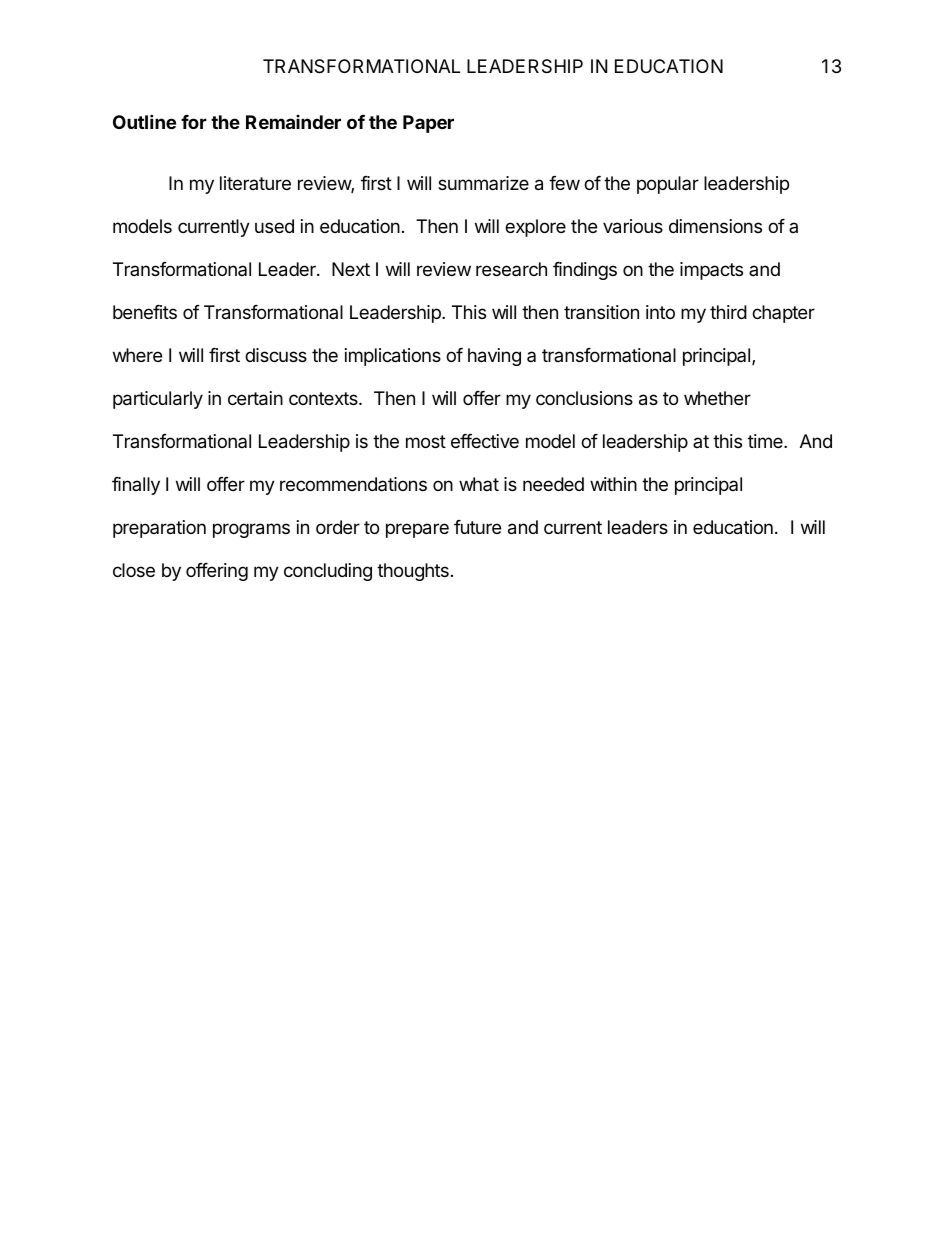  Describe the element at coordinates (413, 572) in the screenshot. I see `thoughts` at that location.
